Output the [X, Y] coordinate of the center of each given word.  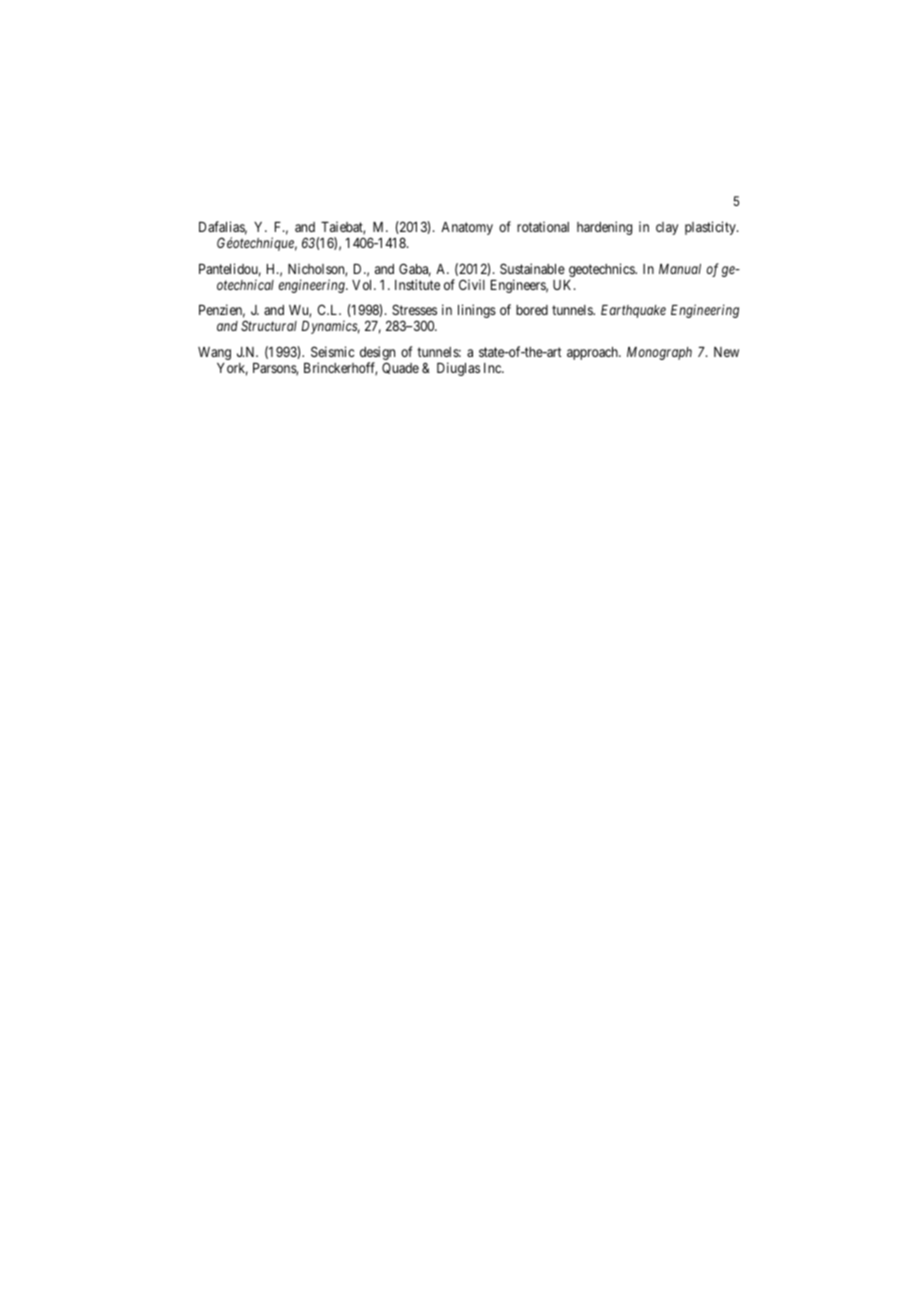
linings [477, 311]
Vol [363, 285]
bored [532, 310]
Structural [269, 325]
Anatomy [467, 228]
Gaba [415, 270]
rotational [543, 226]
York [232, 369]
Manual [680, 269]
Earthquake [633, 311]
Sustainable [532, 268]
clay [667, 228]
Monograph [659, 353]
